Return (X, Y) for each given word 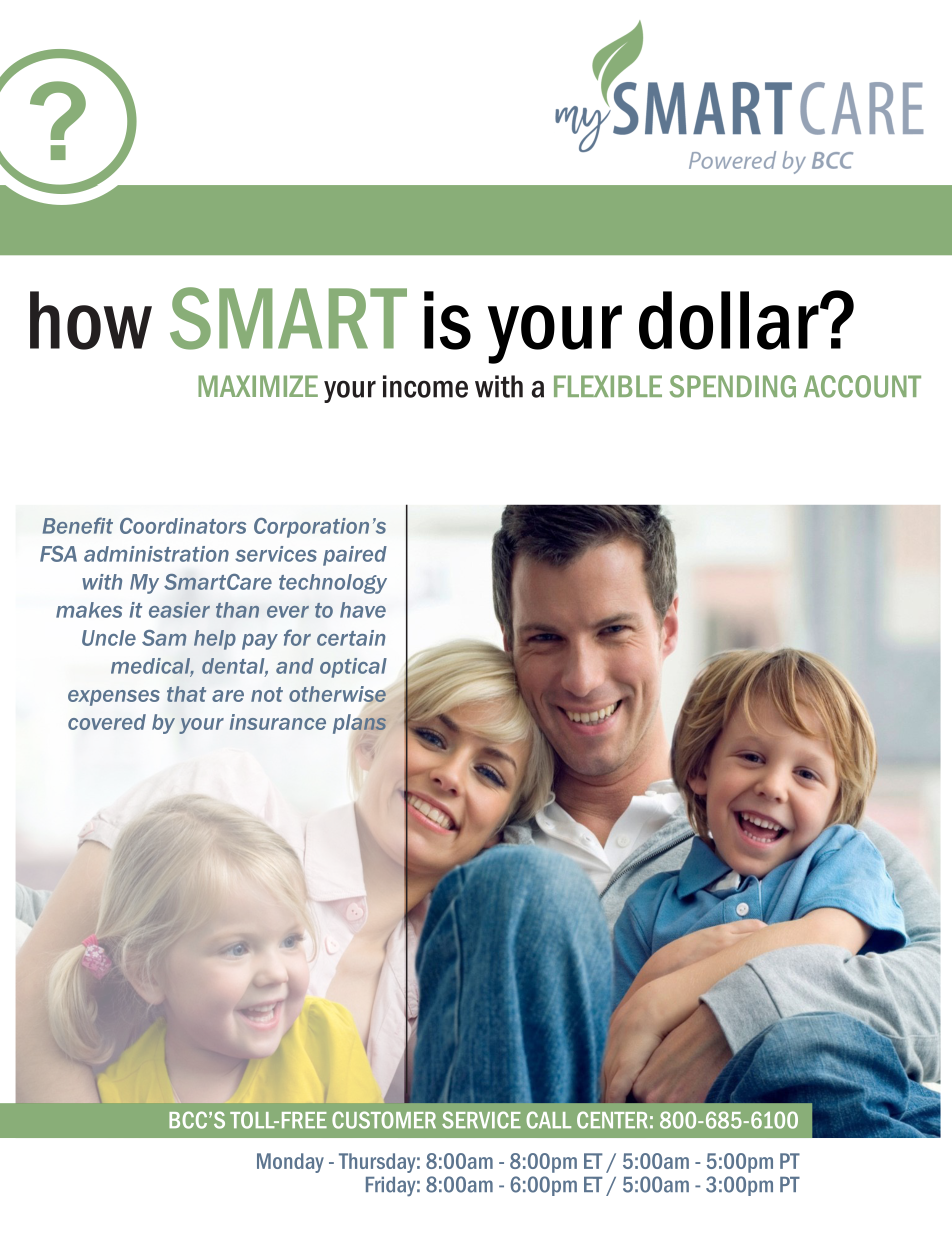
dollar (730, 320)
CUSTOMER (384, 1120)
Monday (290, 1163)
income (425, 386)
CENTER (612, 1120)
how (91, 320)
